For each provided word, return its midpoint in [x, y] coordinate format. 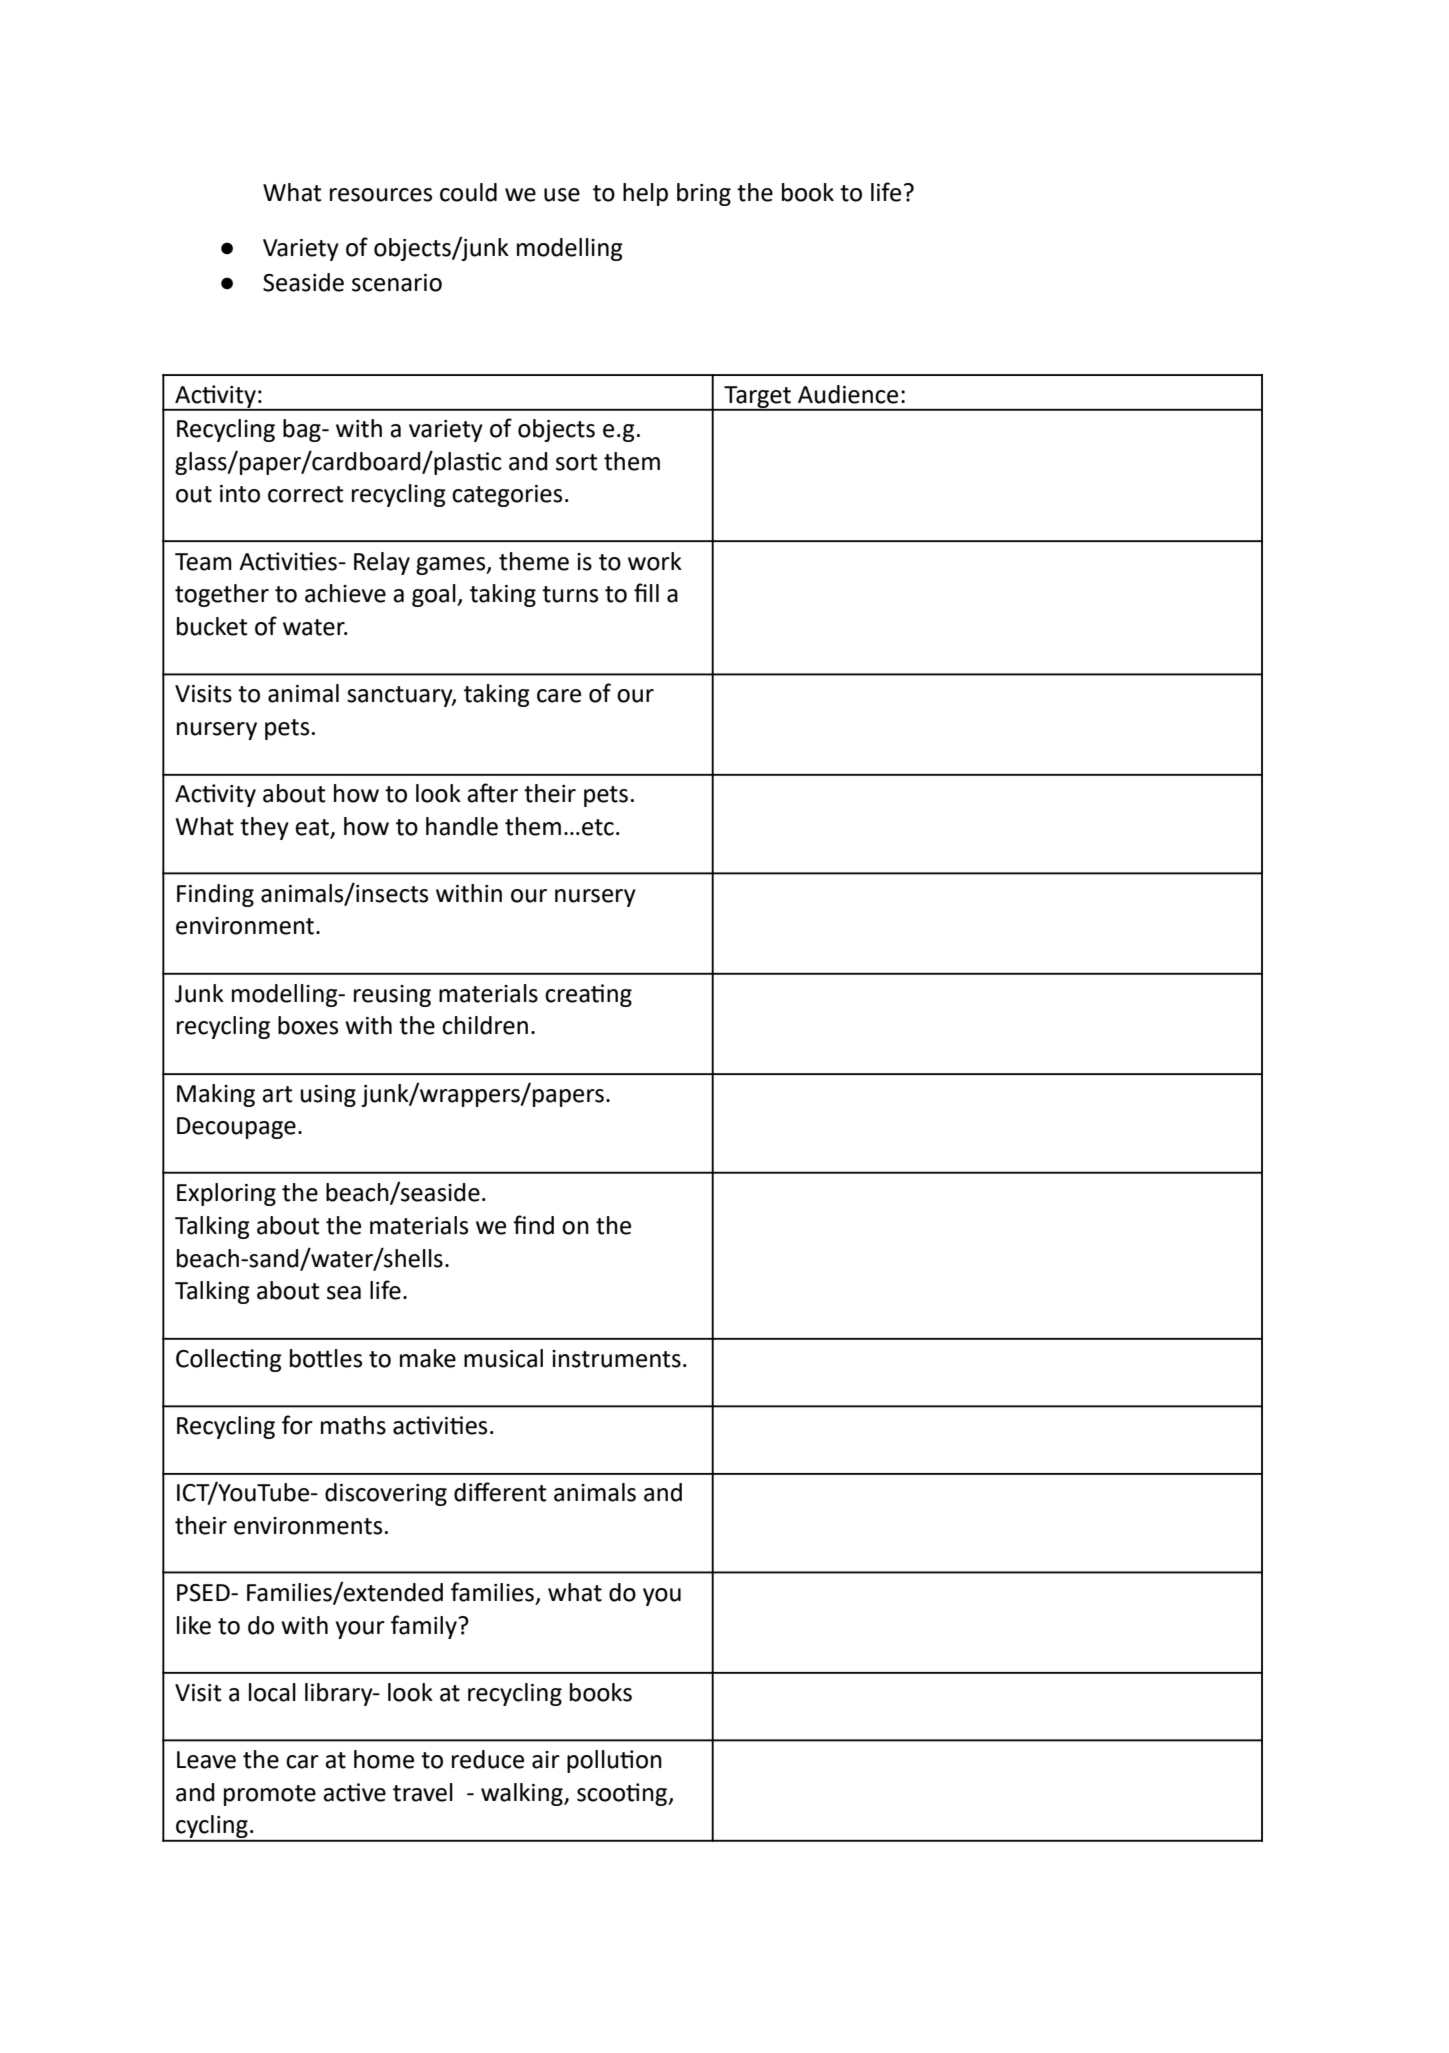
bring [704, 194]
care [559, 696]
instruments [616, 1359]
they [264, 828]
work [655, 561]
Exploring [226, 1194]
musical [503, 1358]
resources [381, 195]
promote [270, 1795]
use [562, 195]
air [546, 1760]
